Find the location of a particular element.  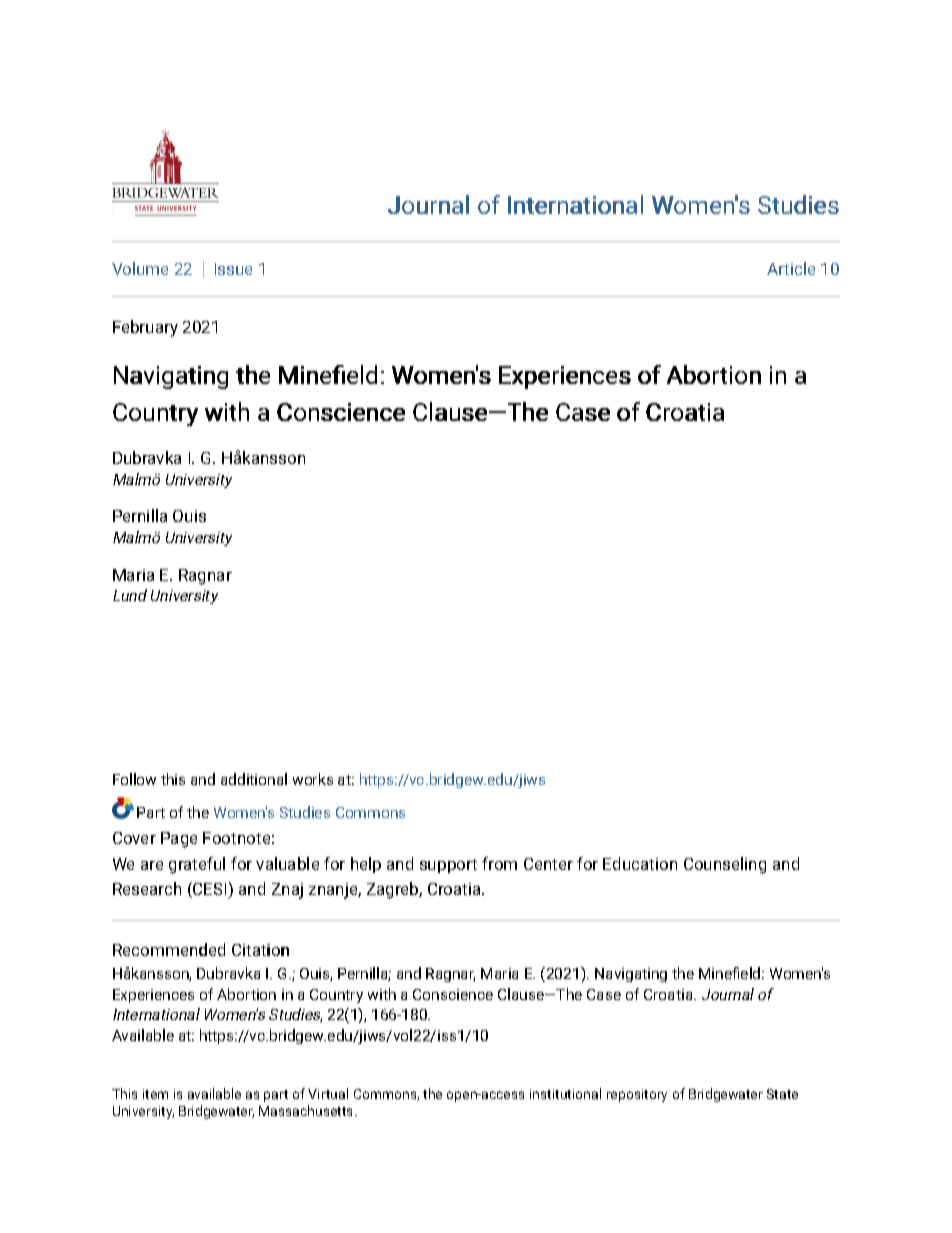

item is located at coordinates (155, 1094).
